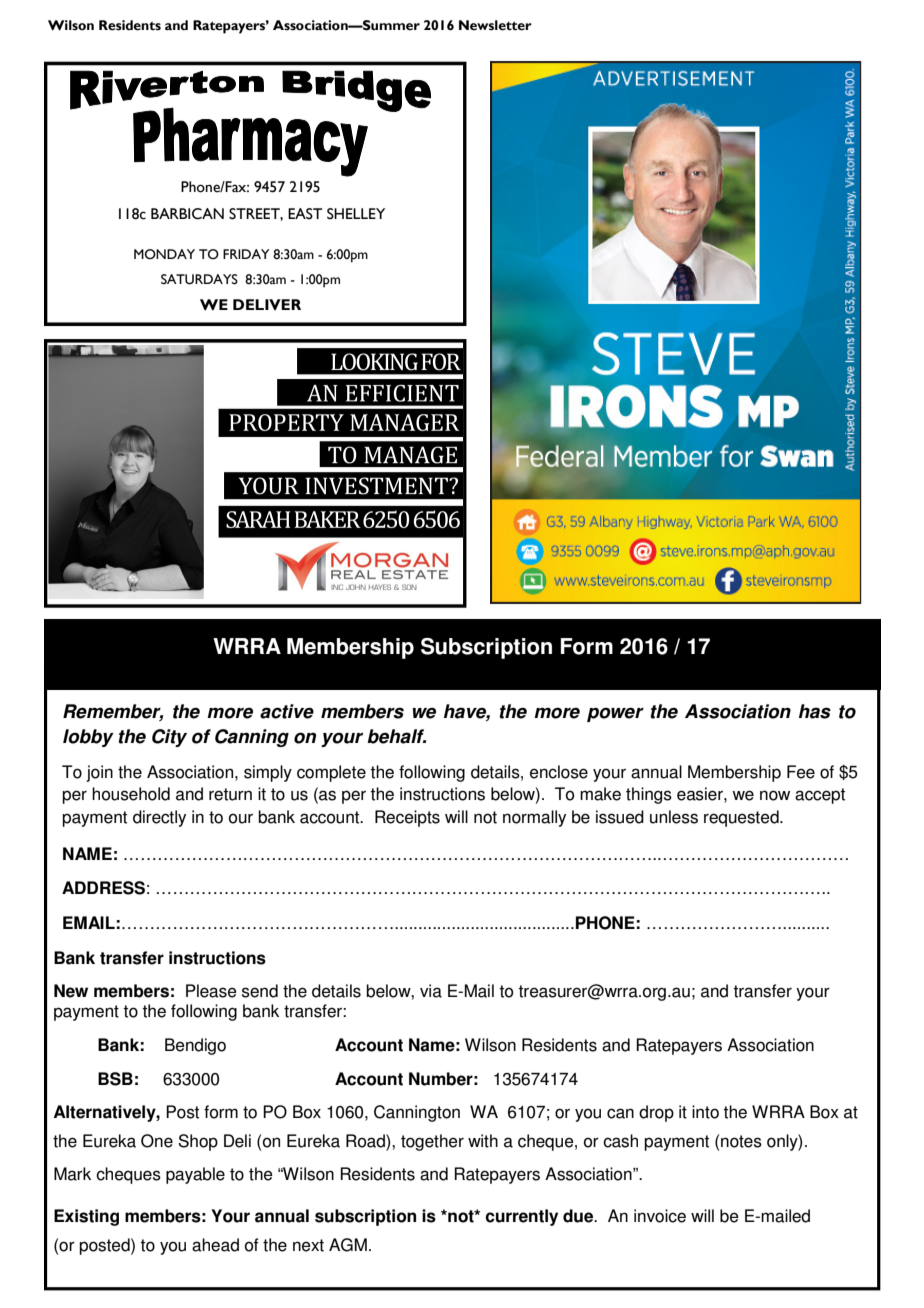  What do you see at coordinates (246, 254) in the screenshot?
I see `FRIDAY` at bounding box center [246, 254].
